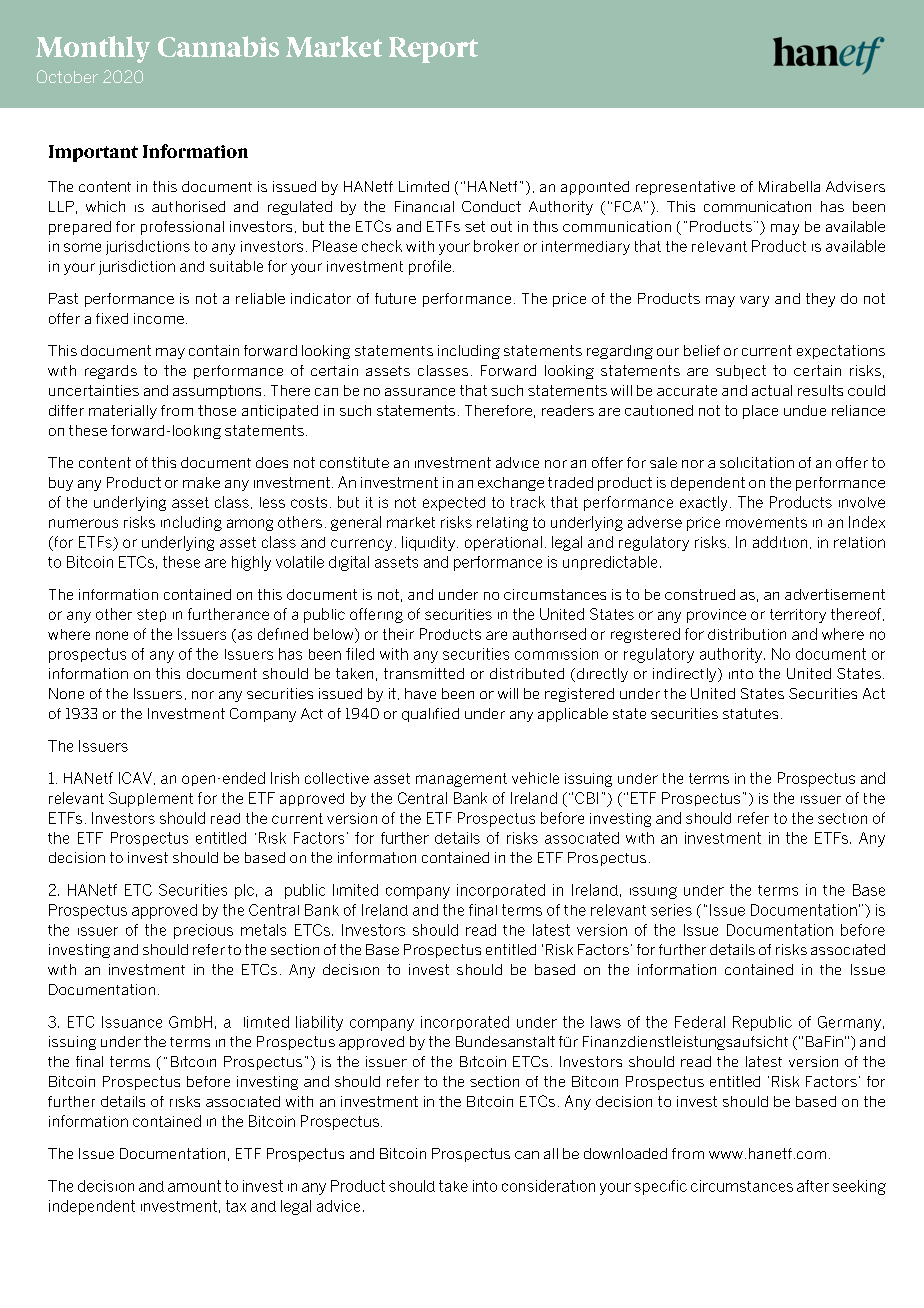 The height and width of the screenshot is (1308, 924). What do you see at coordinates (151, 615) in the screenshot?
I see `step` at bounding box center [151, 615].
